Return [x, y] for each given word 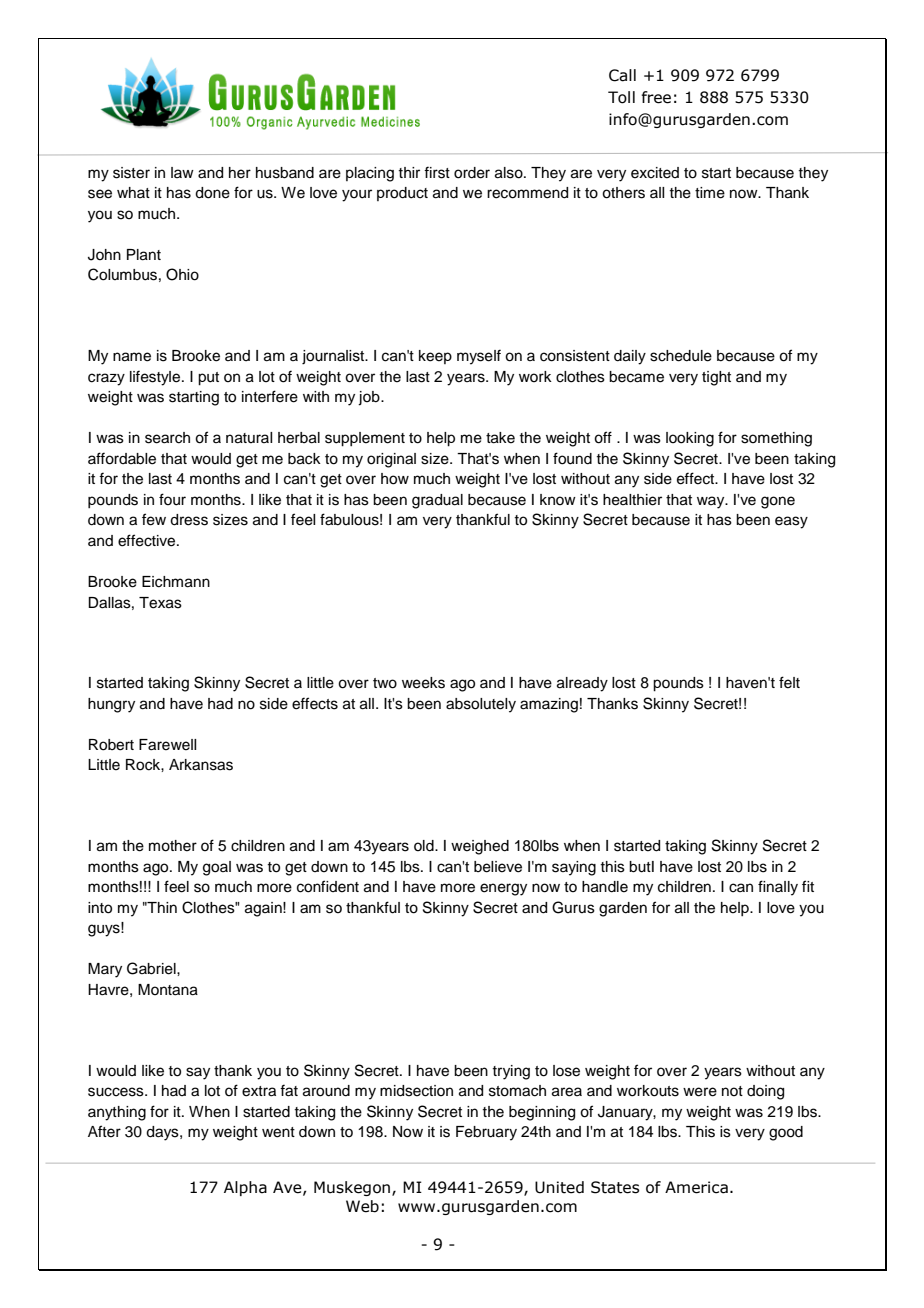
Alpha [245, 1188]
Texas [160, 603]
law [182, 172]
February [486, 1133]
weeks [423, 683]
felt [789, 682]
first [437, 172]
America [696, 1187]
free [656, 97]
